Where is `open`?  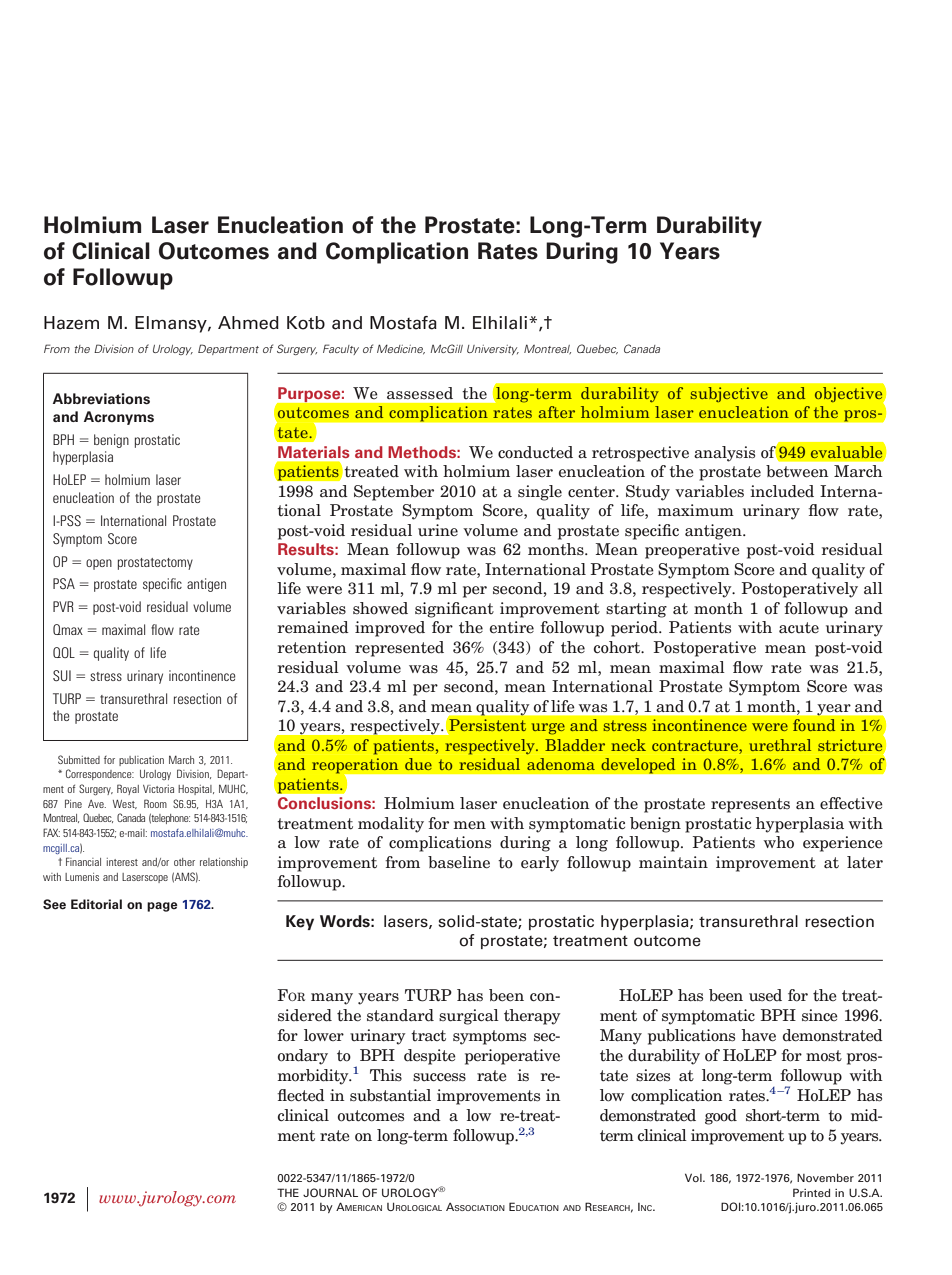
open is located at coordinates (99, 564).
